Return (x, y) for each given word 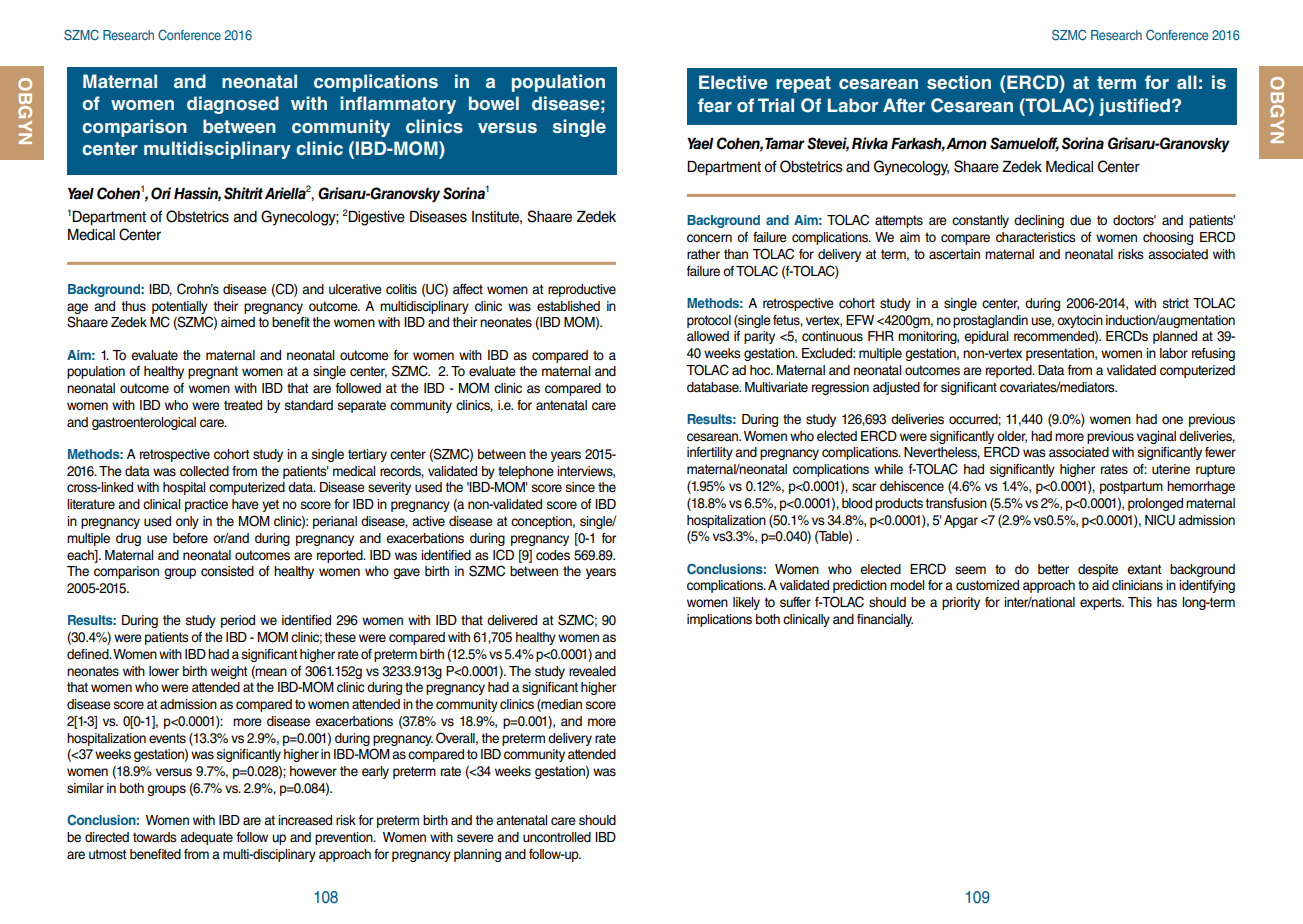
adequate (206, 838)
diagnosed (233, 105)
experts (1102, 603)
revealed (592, 671)
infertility (710, 453)
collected (204, 471)
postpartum (1131, 487)
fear (715, 105)
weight (229, 672)
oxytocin (1080, 321)
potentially (180, 307)
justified (1134, 107)
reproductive (582, 290)
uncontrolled (557, 837)
